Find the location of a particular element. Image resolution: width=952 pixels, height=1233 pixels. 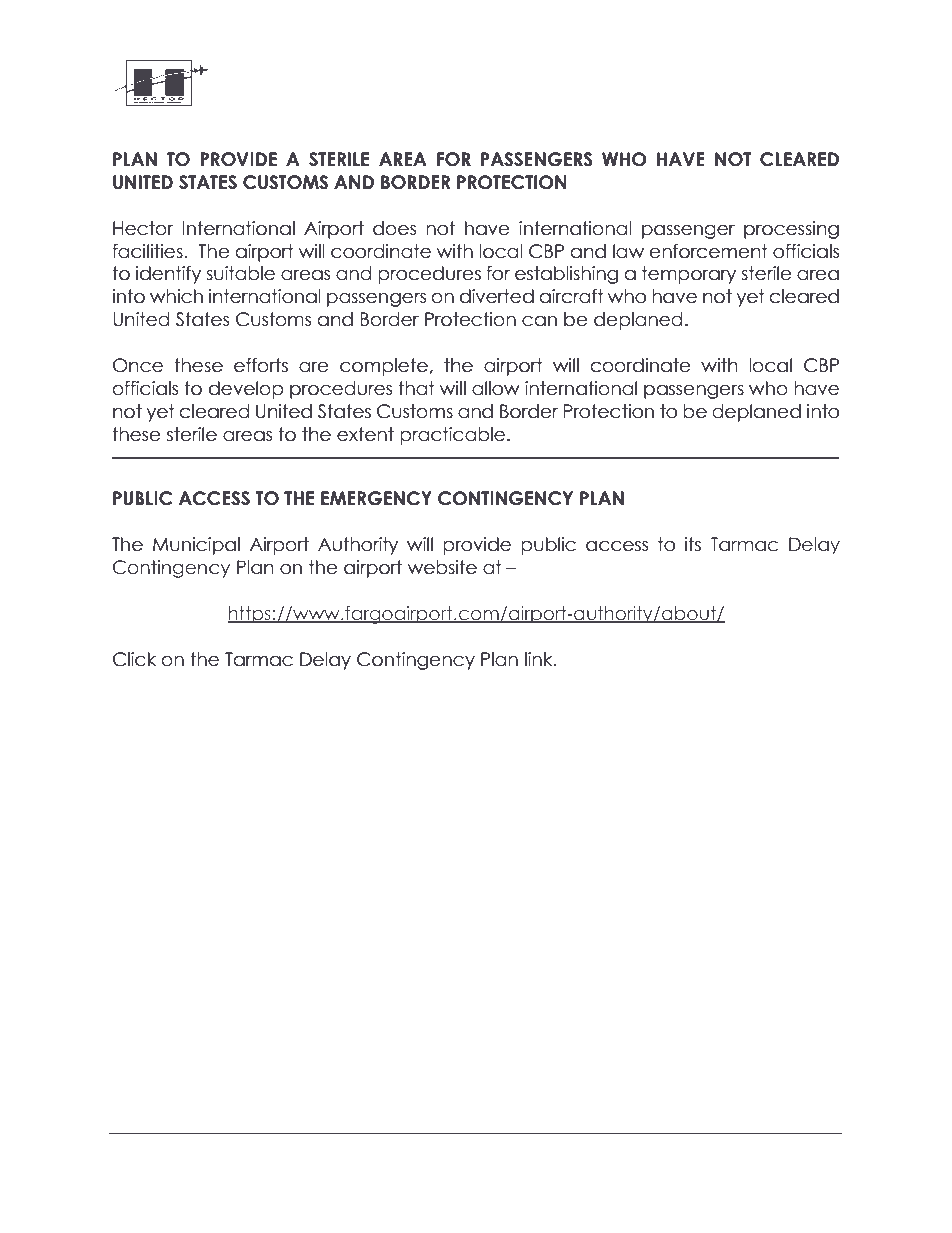

website is located at coordinates (442, 567).
